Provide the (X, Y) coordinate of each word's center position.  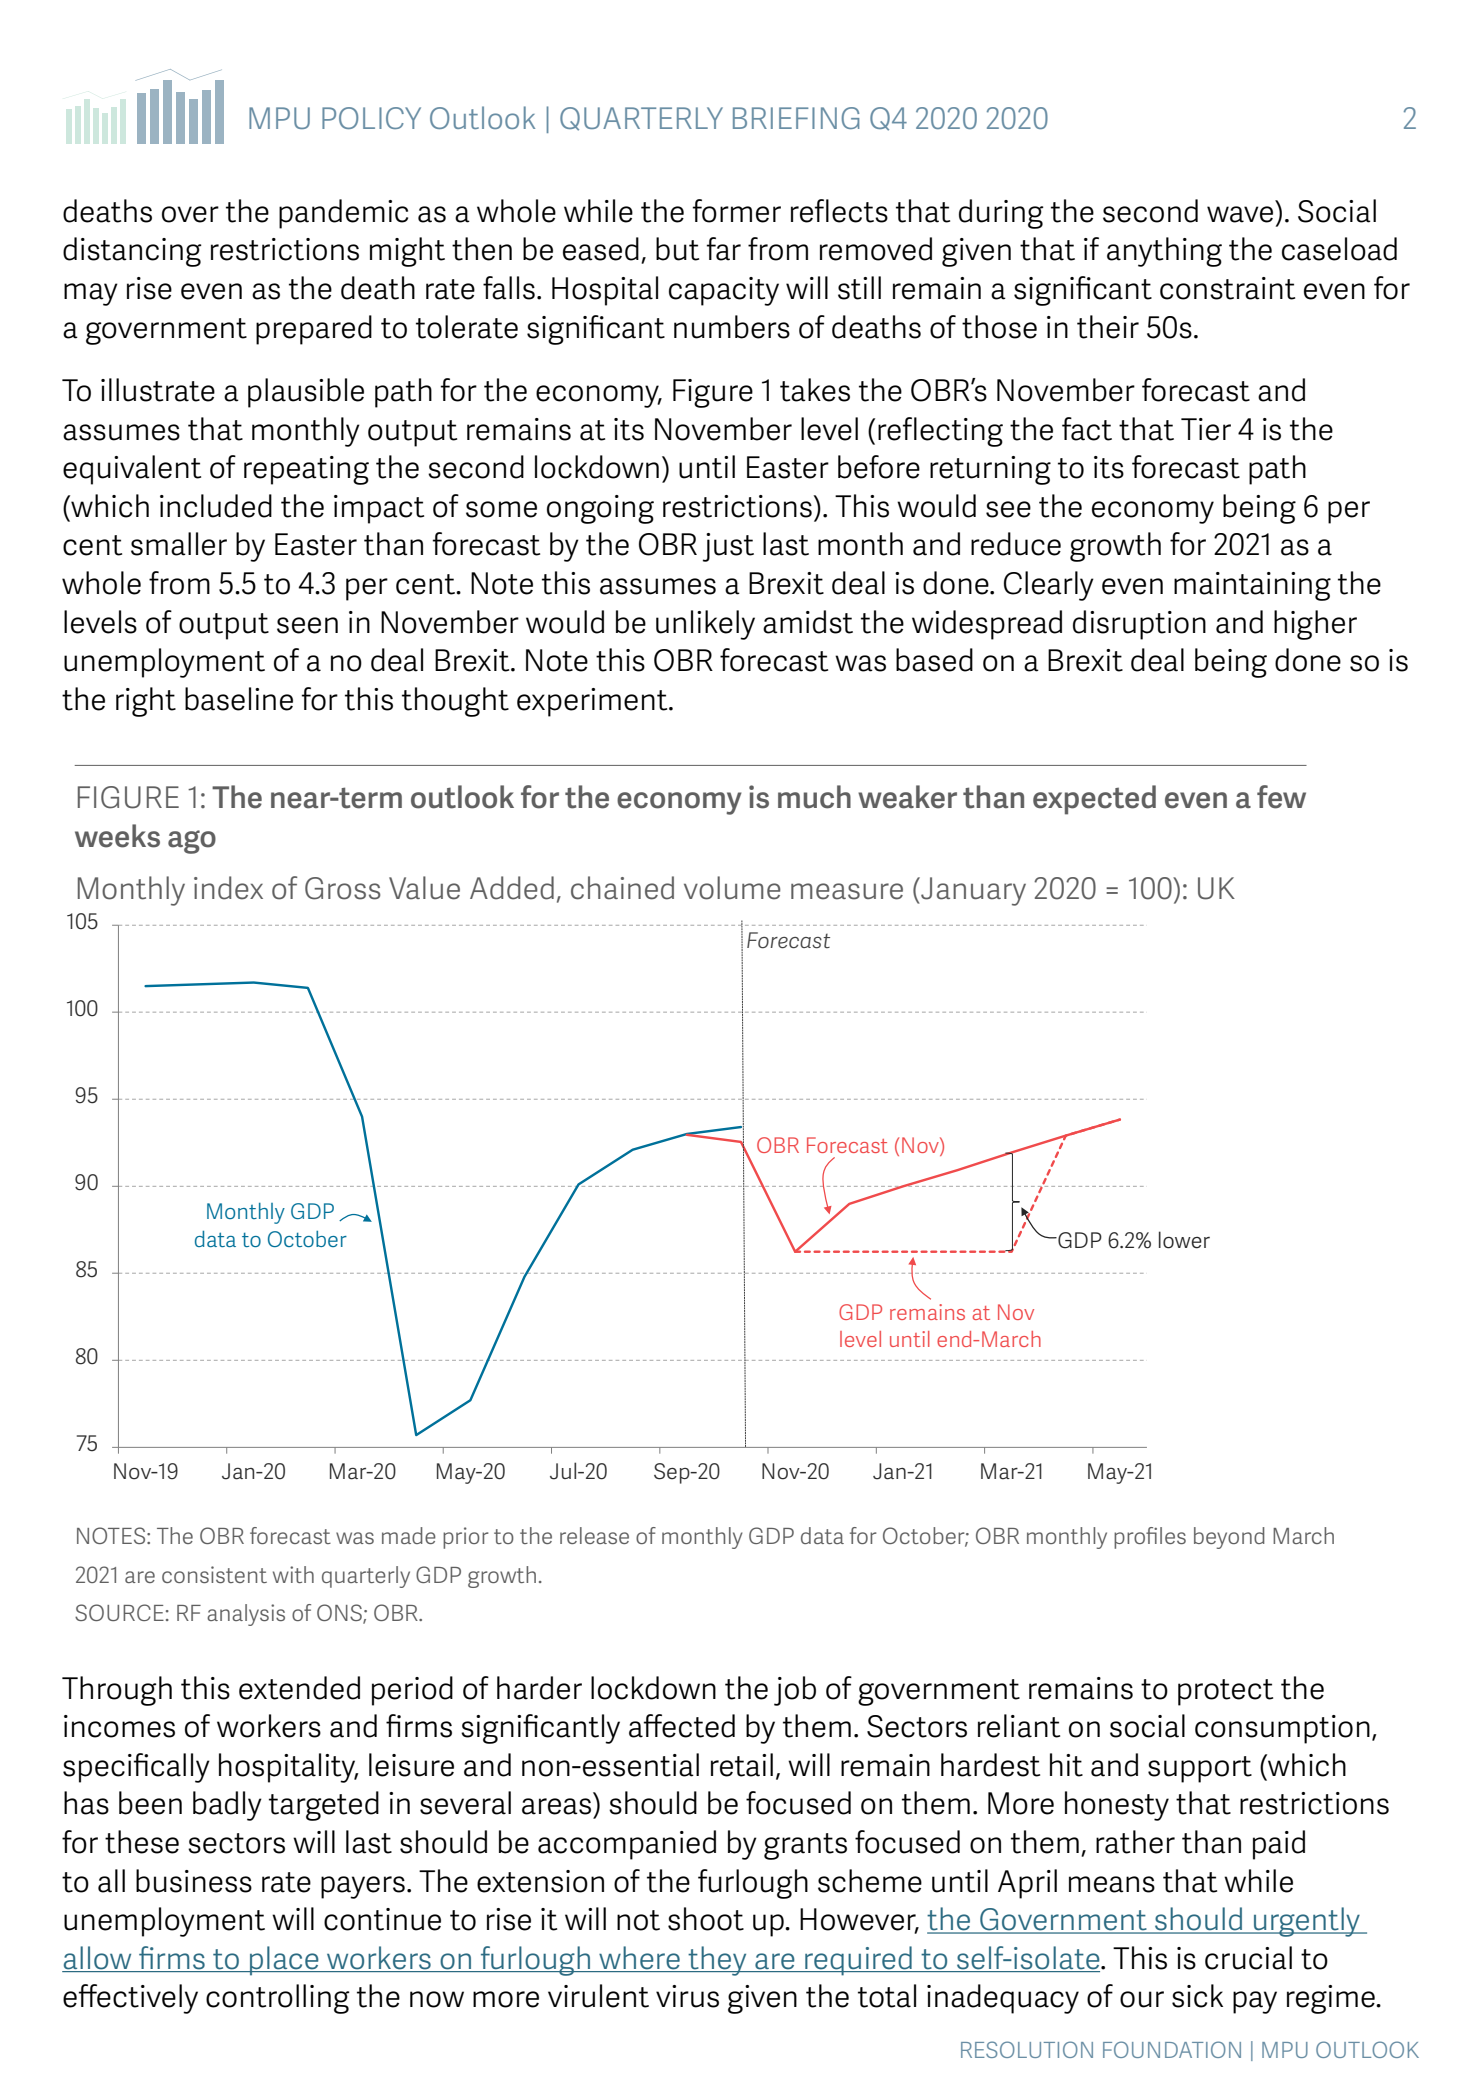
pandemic (343, 214)
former (736, 211)
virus (687, 1996)
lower (1184, 1240)
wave (1240, 214)
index (228, 888)
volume (732, 888)
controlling (278, 1999)
